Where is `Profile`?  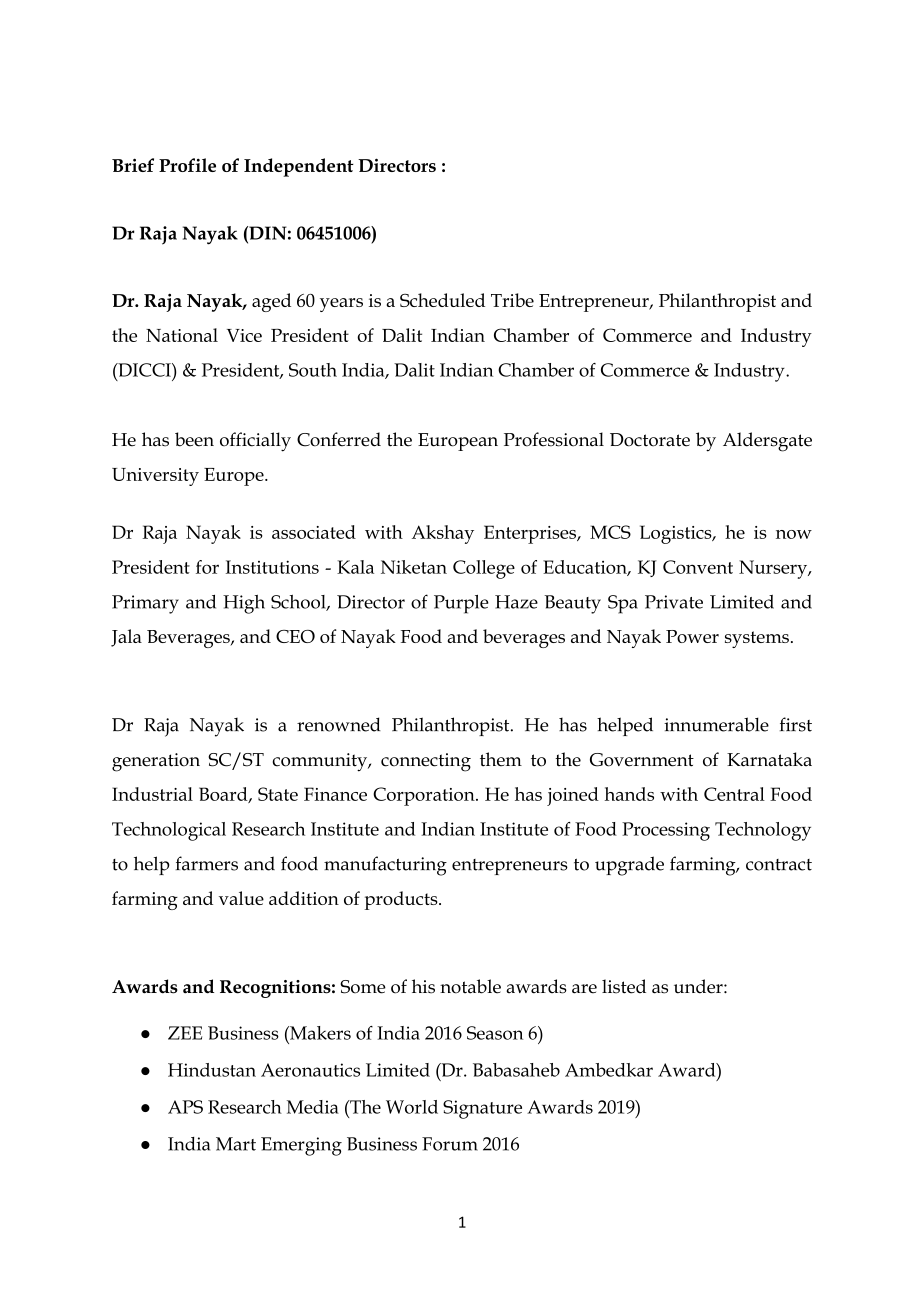
Profile is located at coordinates (187, 165).
